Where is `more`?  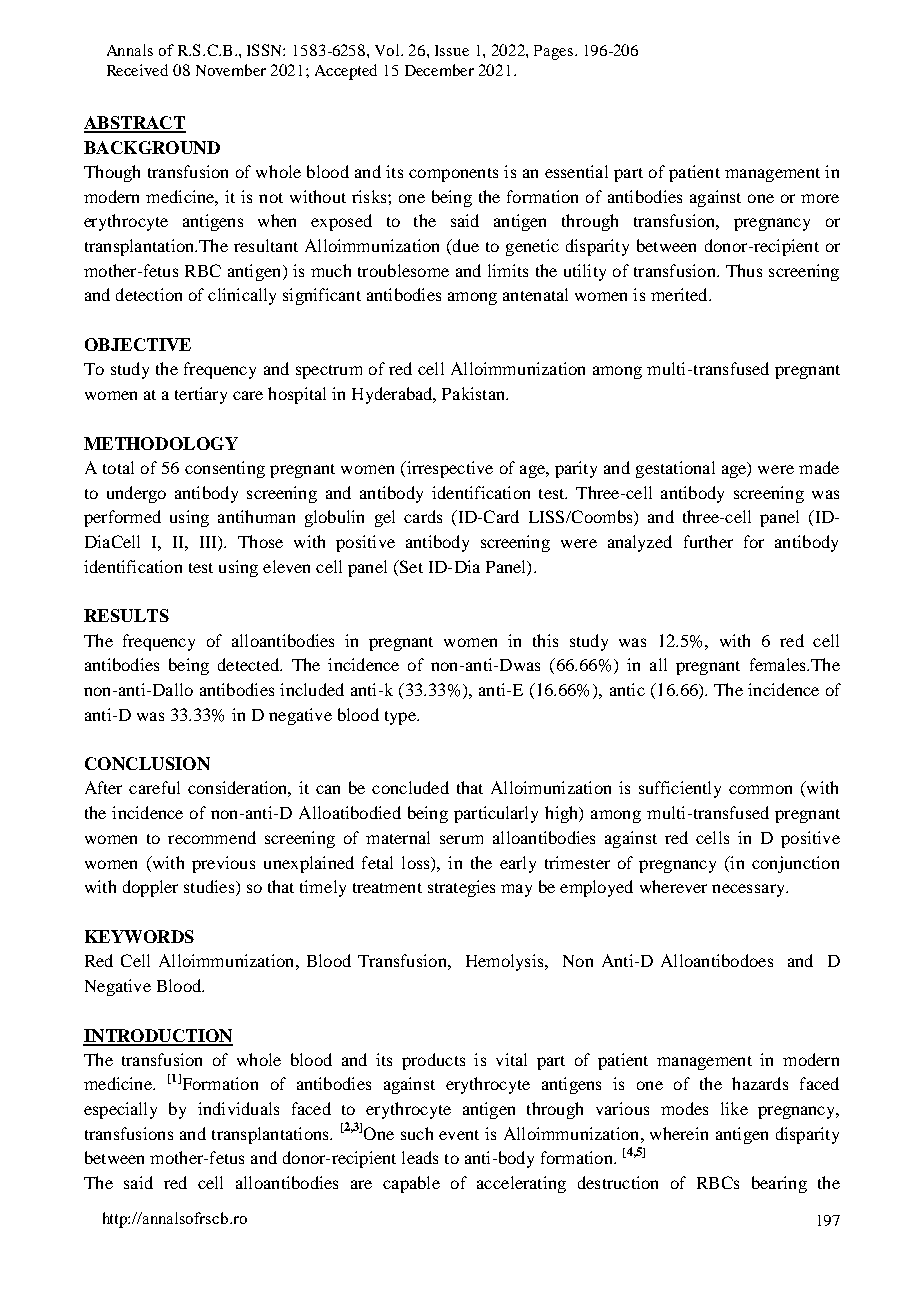 more is located at coordinates (820, 198).
